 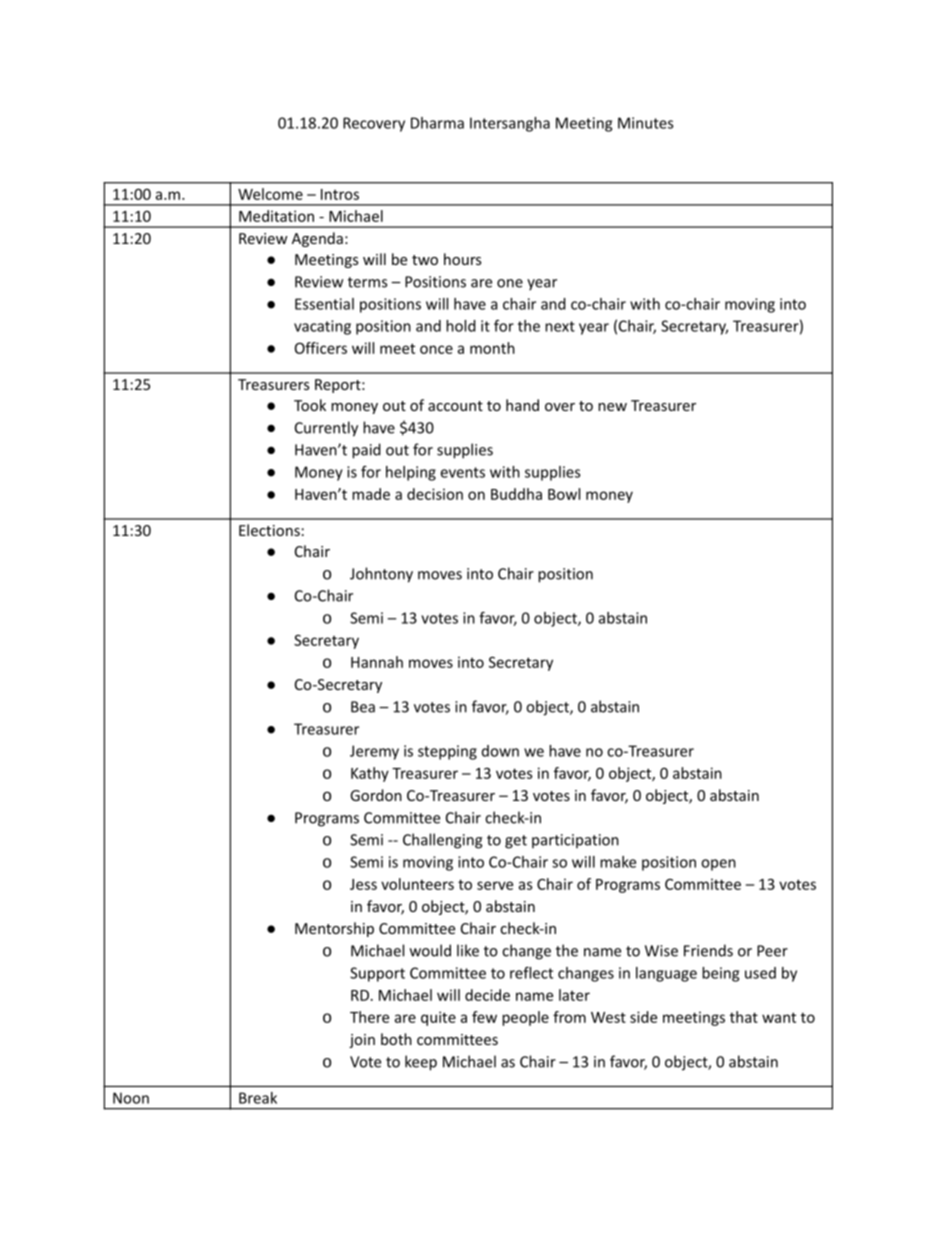 I want to click on open, so click(x=718, y=865).
